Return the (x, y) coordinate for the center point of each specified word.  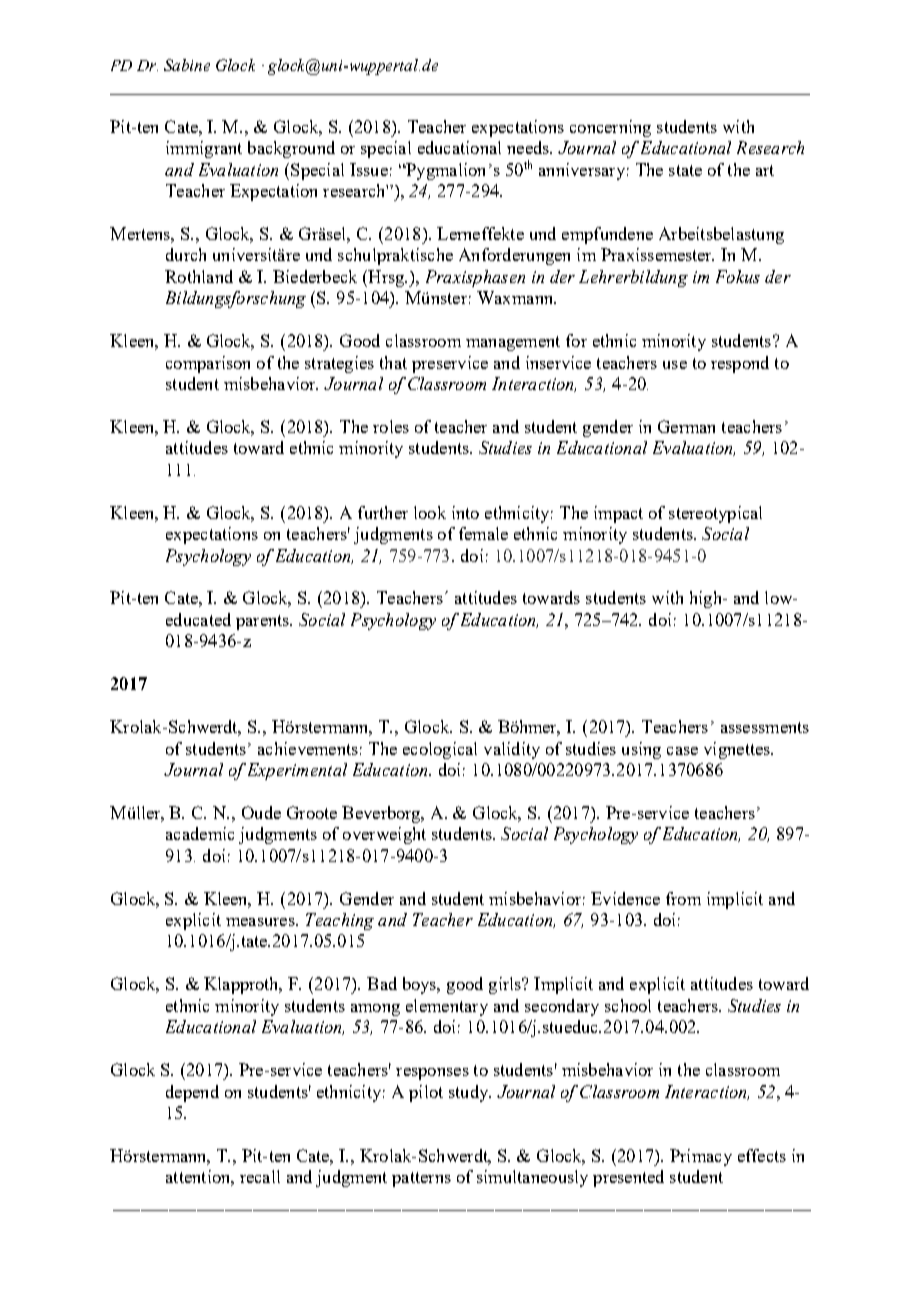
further (383, 512)
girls (506, 985)
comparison (208, 364)
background (291, 149)
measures (261, 922)
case (682, 751)
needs (529, 147)
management (513, 343)
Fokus (738, 276)
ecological (440, 750)
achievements (308, 748)
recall (260, 1176)
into (465, 512)
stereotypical (715, 514)
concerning (610, 128)
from (683, 898)
